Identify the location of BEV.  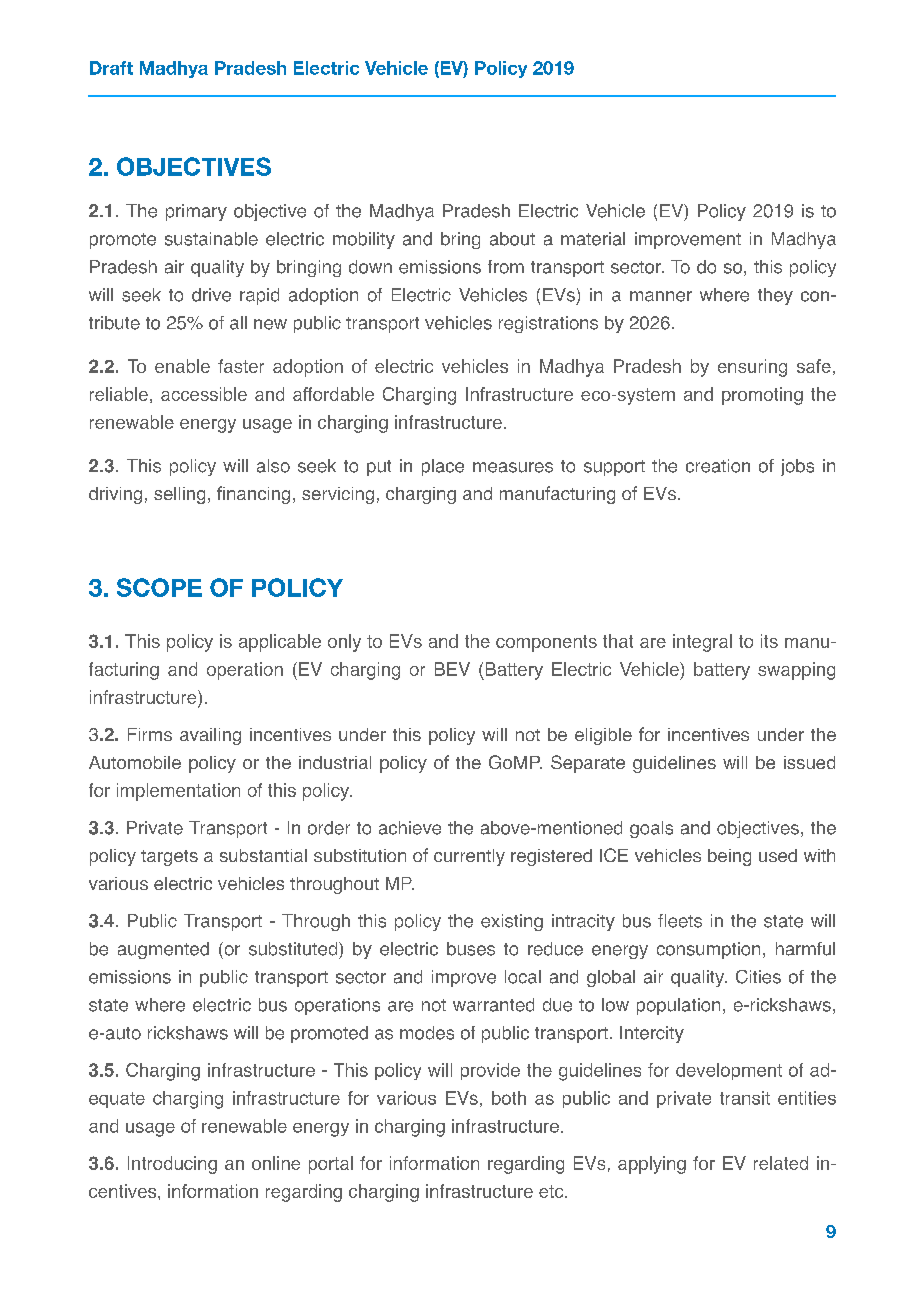
(452, 669).
